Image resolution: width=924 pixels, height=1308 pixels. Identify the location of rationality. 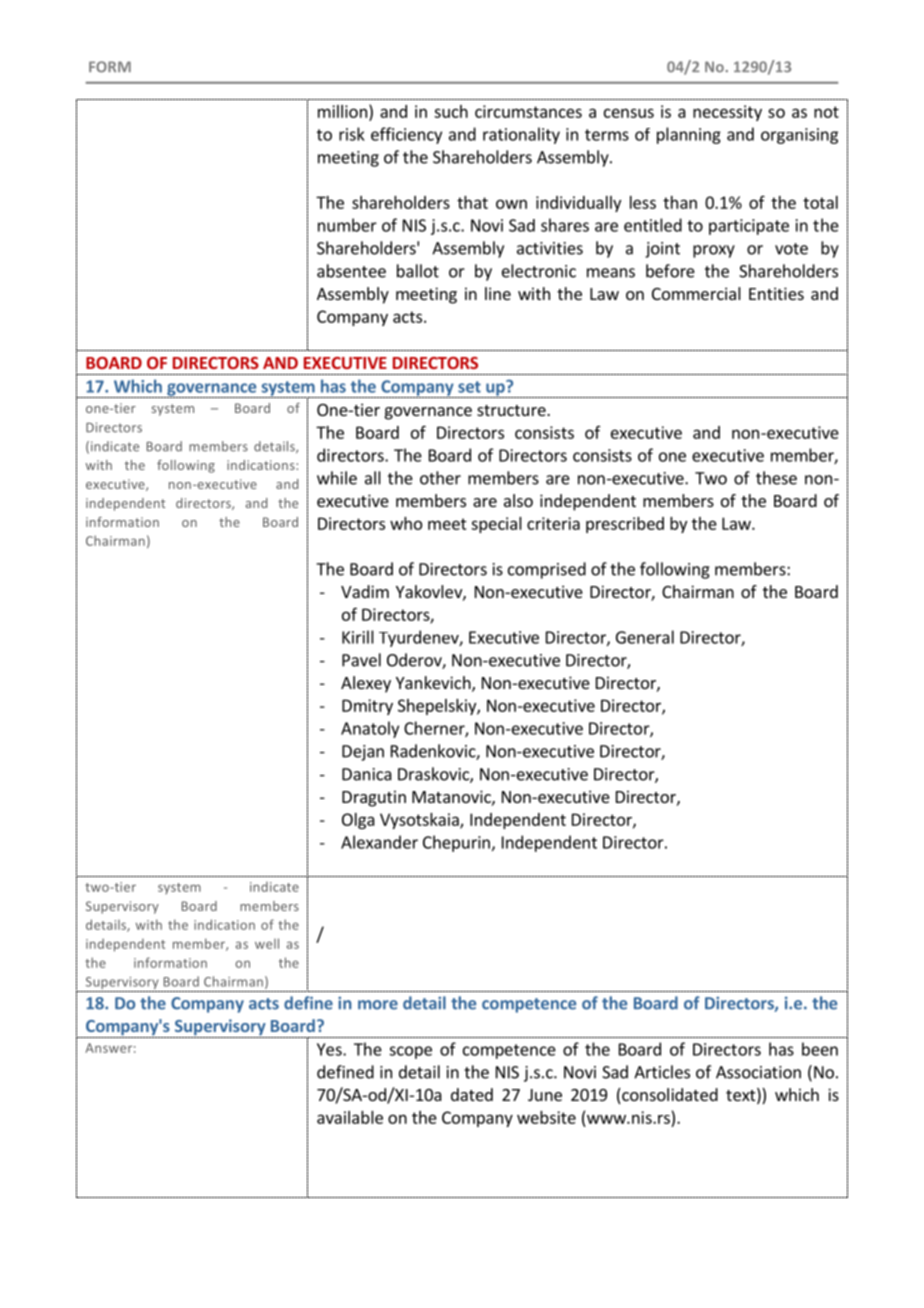
(521, 135).
